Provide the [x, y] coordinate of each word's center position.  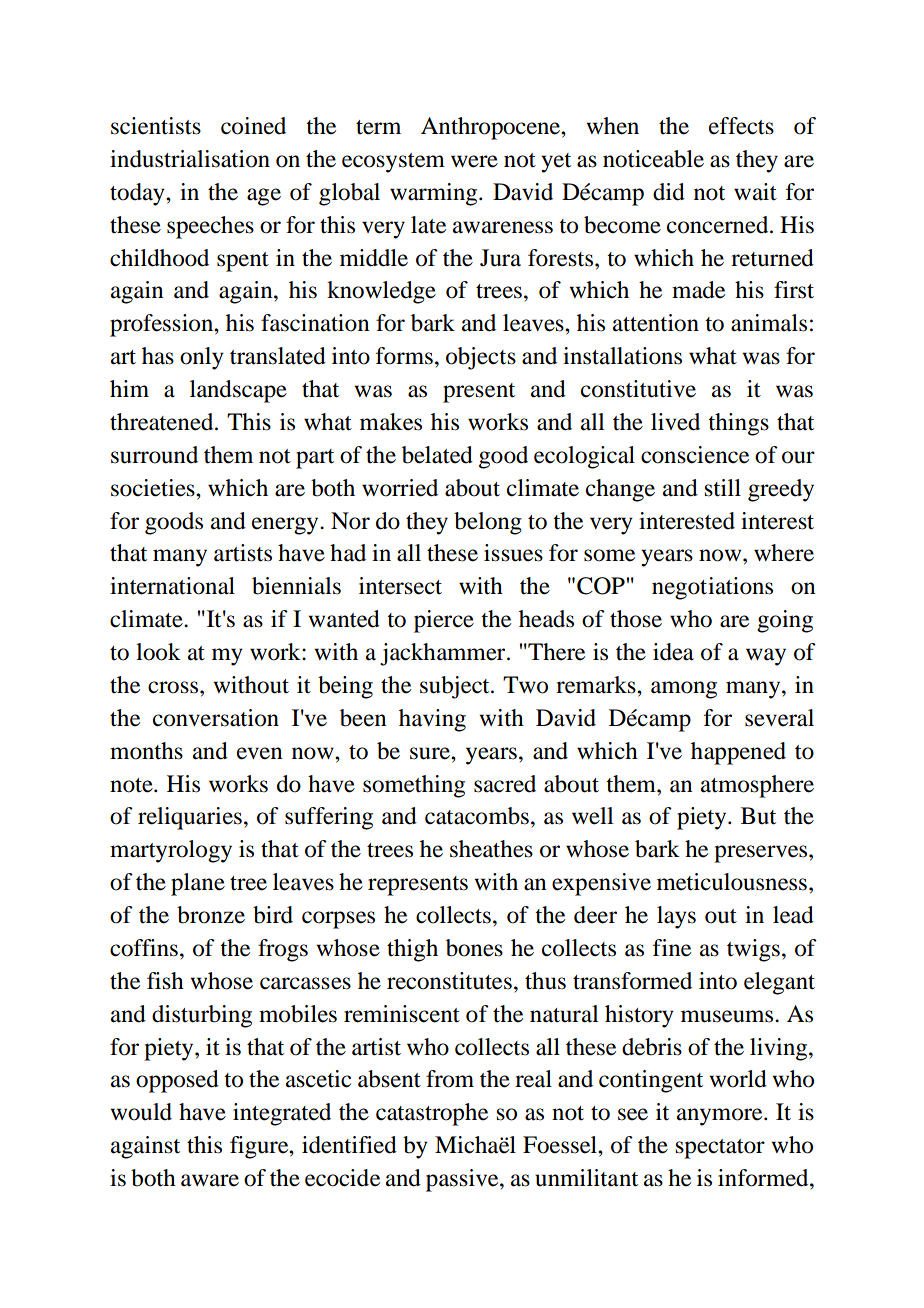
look [158, 652]
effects [741, 126]
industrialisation [190, 159]
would [141, 1112]
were [474, 161]
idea [673, 652]
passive [463, 1180]
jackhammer [444, 654]
